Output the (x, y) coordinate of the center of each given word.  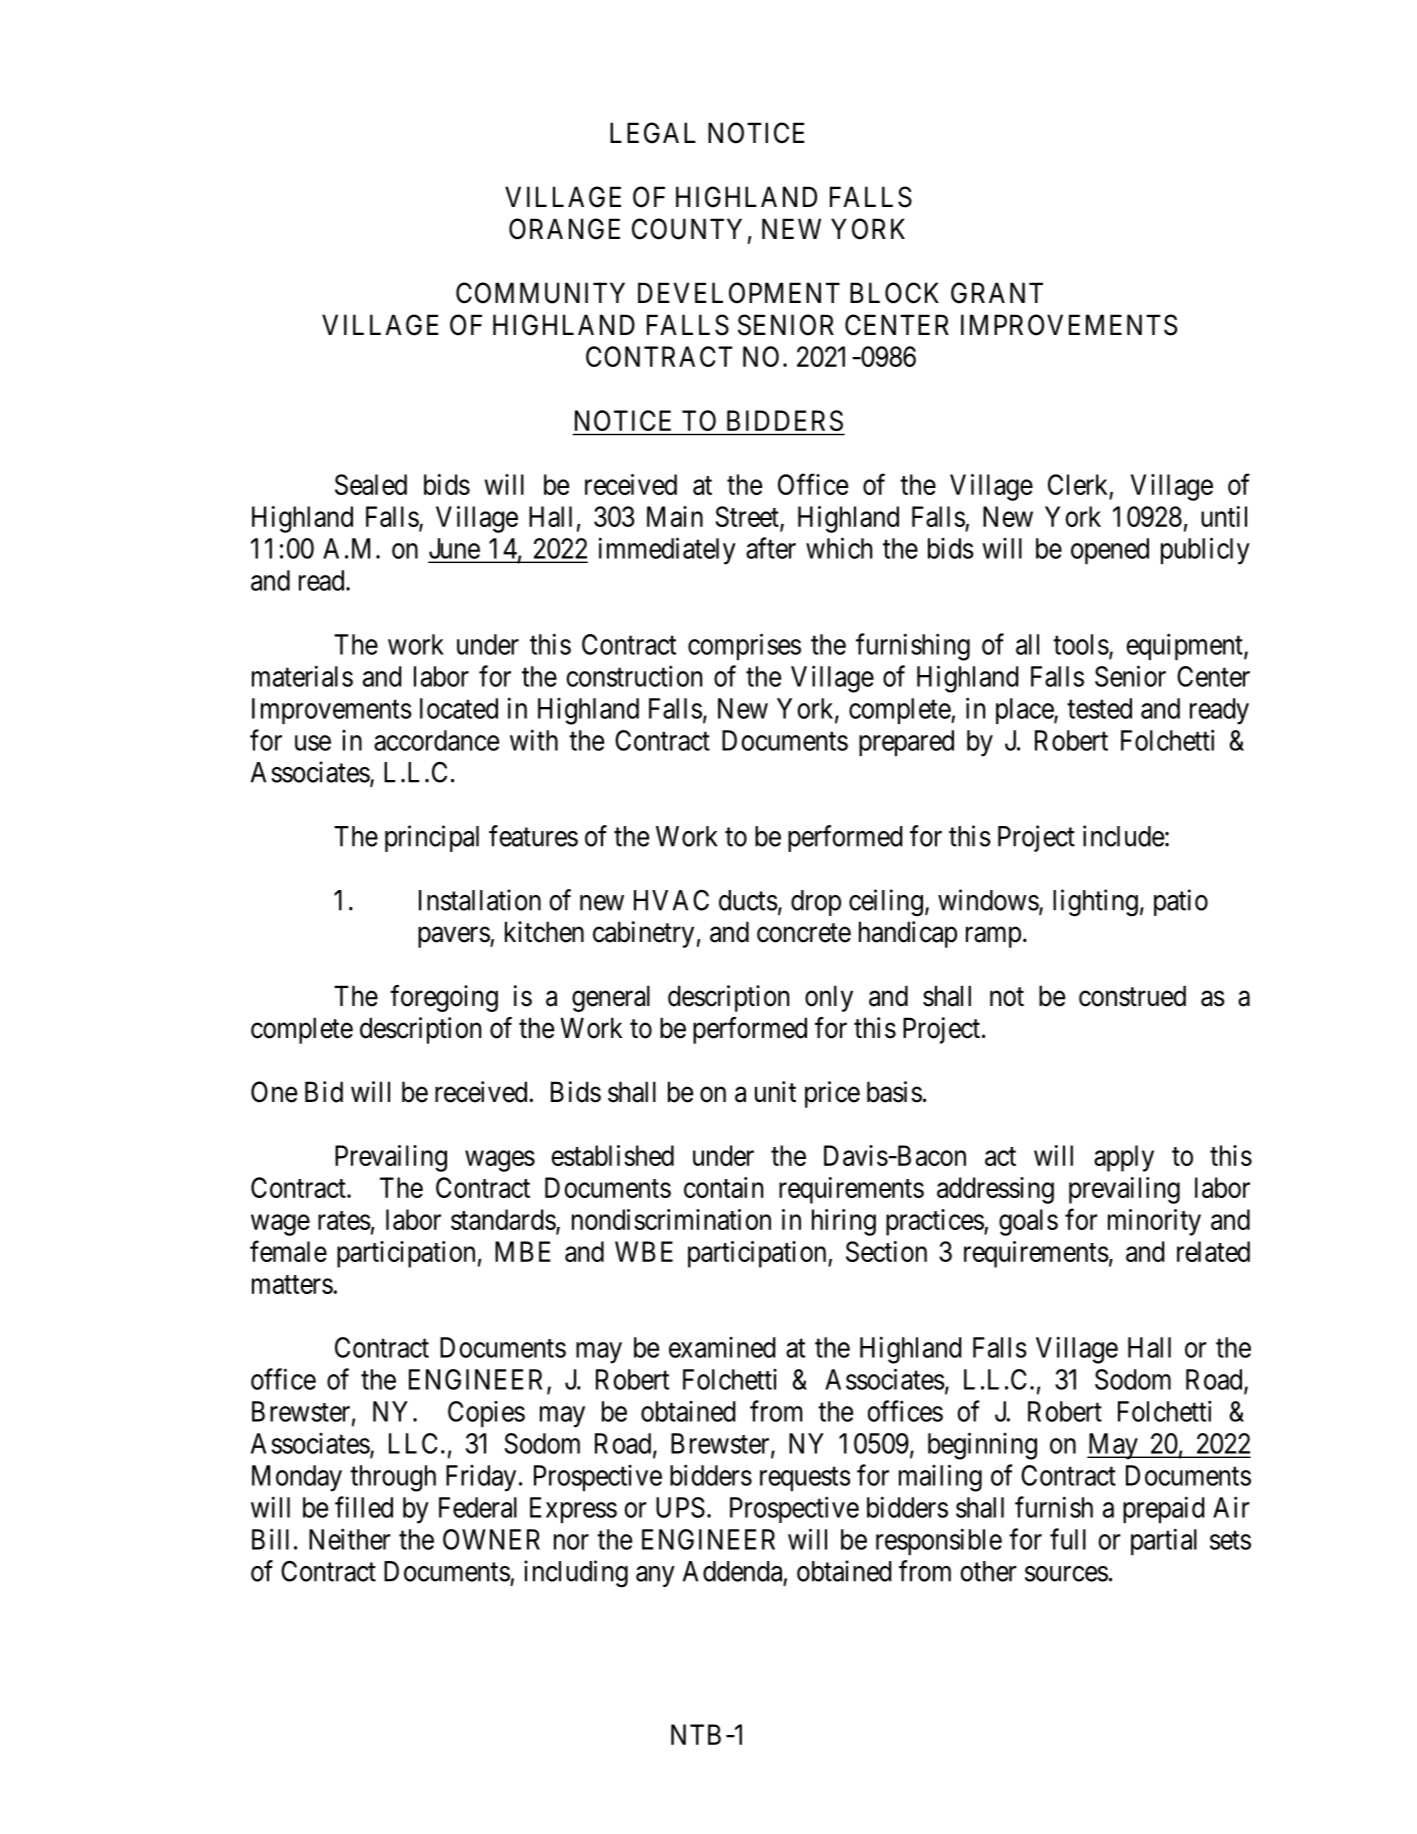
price (832, 1094)
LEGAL (653, 133)
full (1068, 1539)
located (459, 708)
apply (1124, 1158)
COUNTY (687, 229)
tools (1081, 644)
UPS (680, 1507)
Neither (350, 1539)
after (771, 548)
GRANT (997, 293)
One (274, 1092)
